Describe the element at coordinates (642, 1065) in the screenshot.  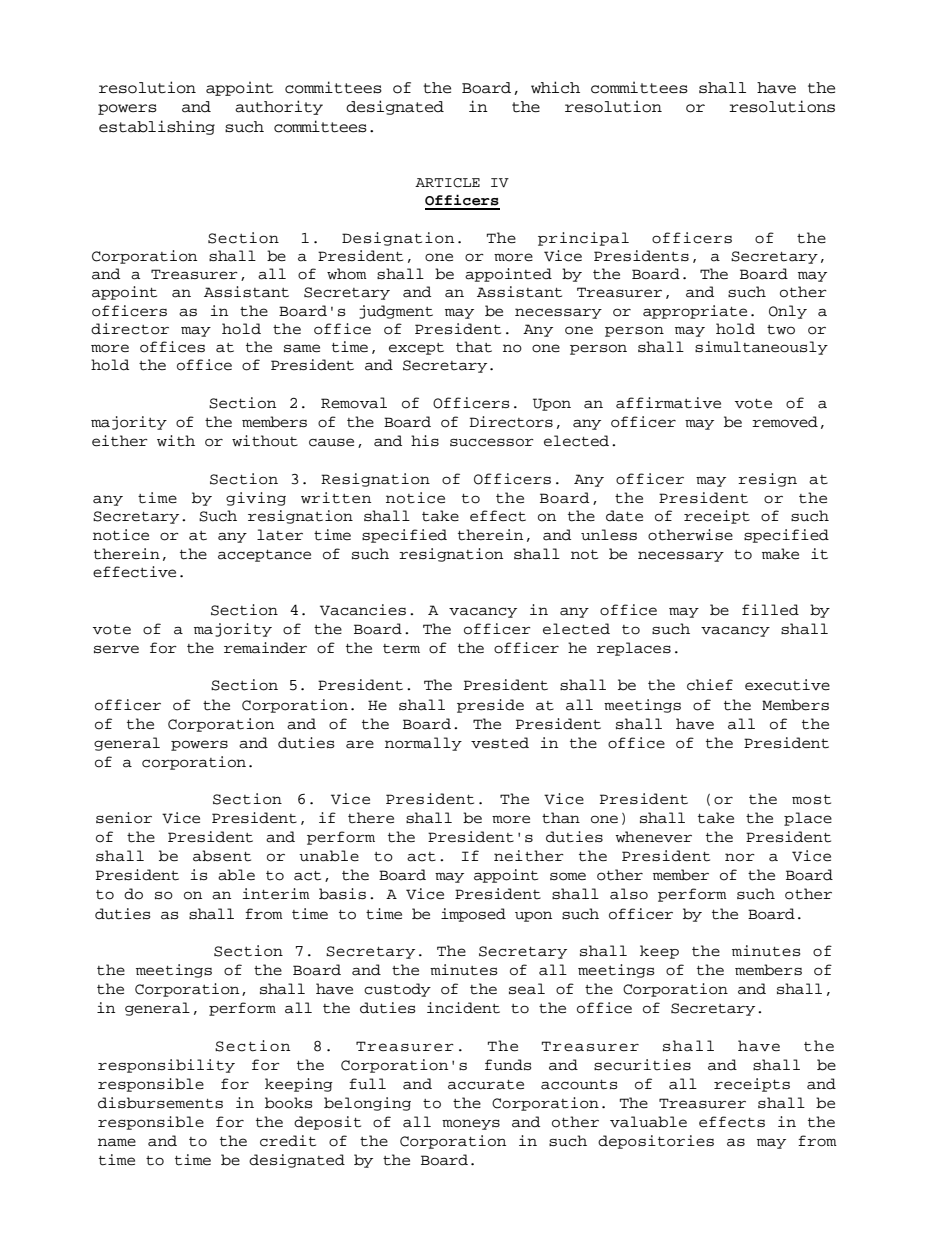
I see `securities` at that location.
